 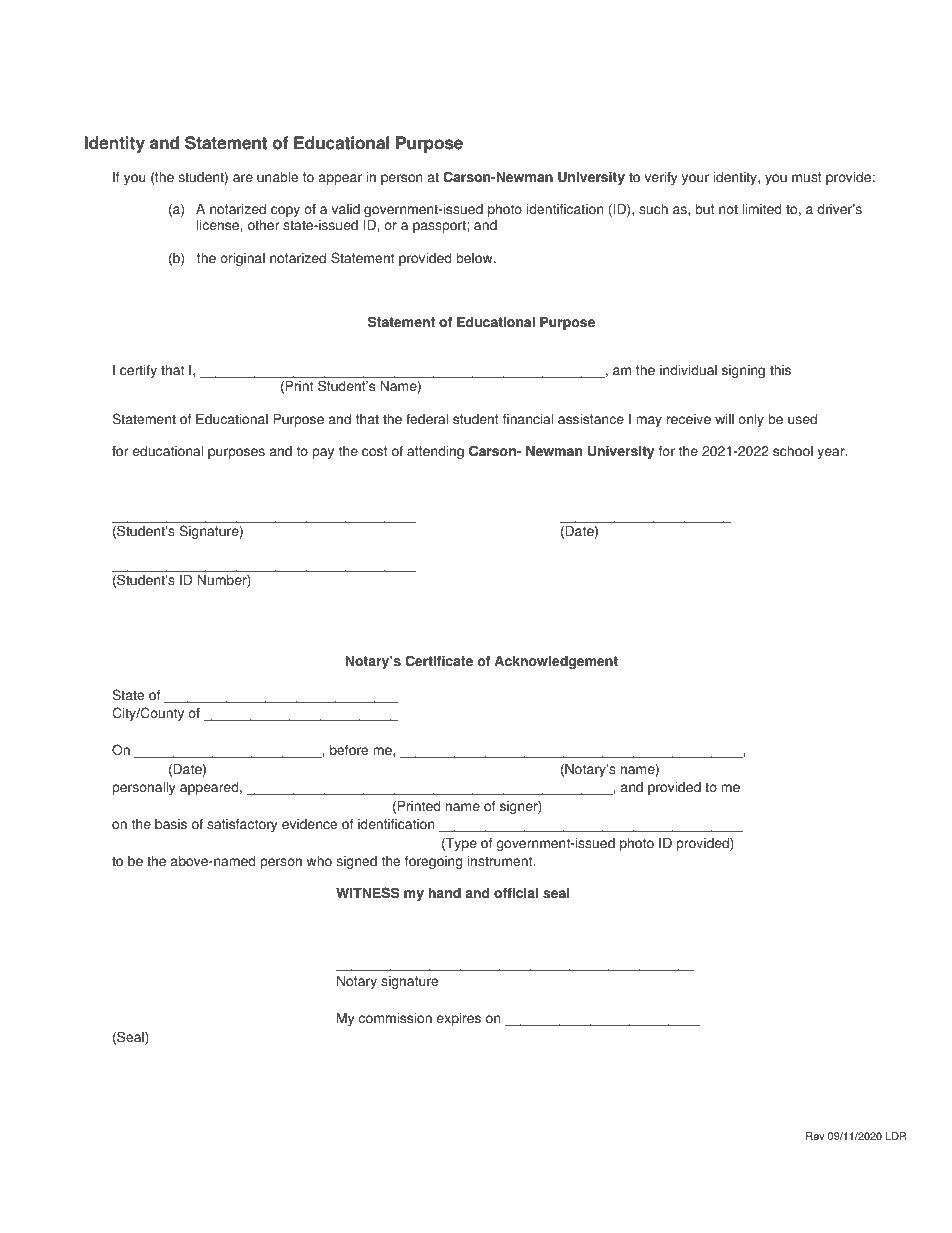 What do you see at coordinates (459, 1019) in the screenshot?
I see `expires` at bounding box center [459, 1019].
